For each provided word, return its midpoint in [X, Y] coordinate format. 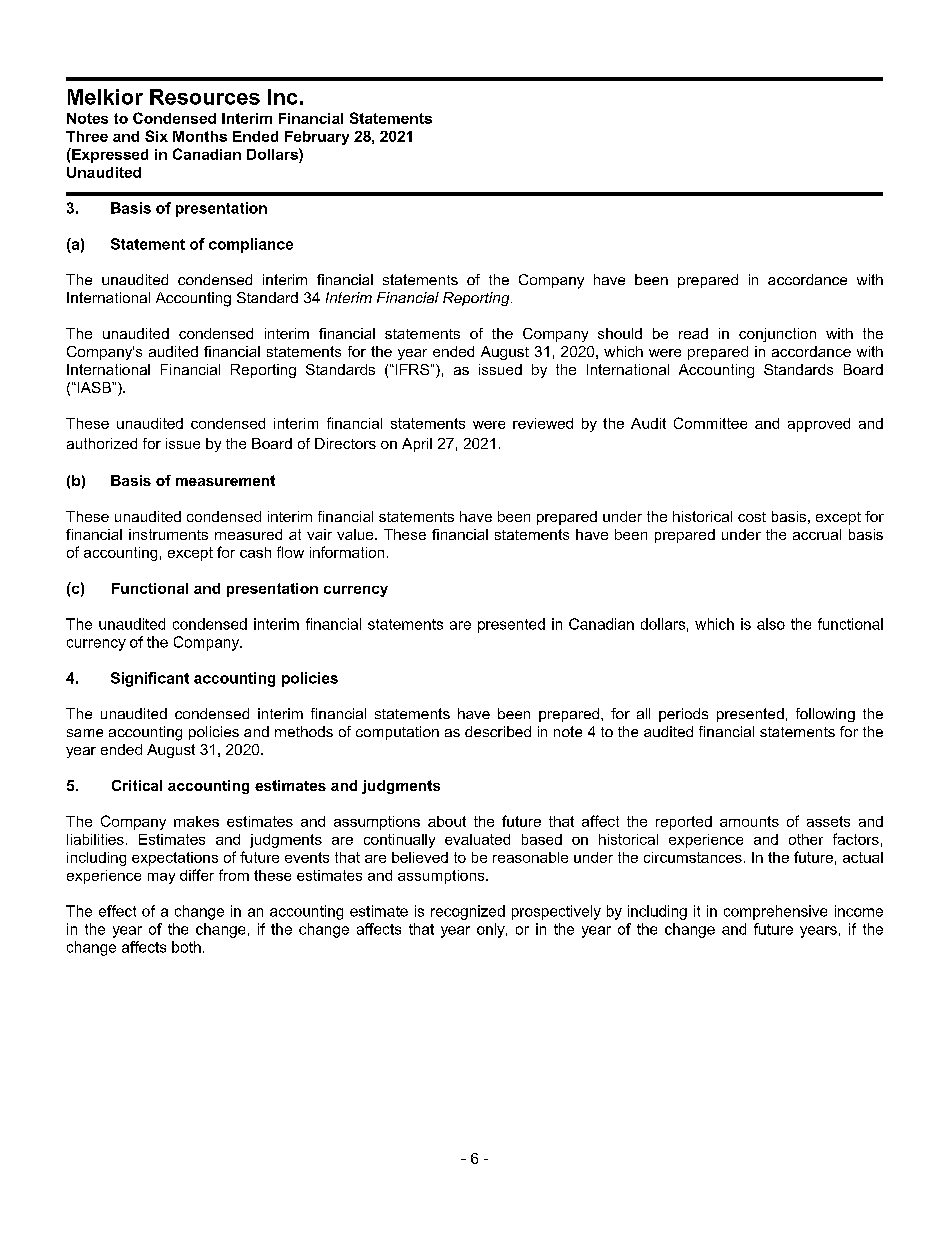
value [356, 534]
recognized [468, 912]
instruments [168, 534]
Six [156, 136]
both [186, 947]
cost [752, 517]
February [317, 138]
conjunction [777, 335]
